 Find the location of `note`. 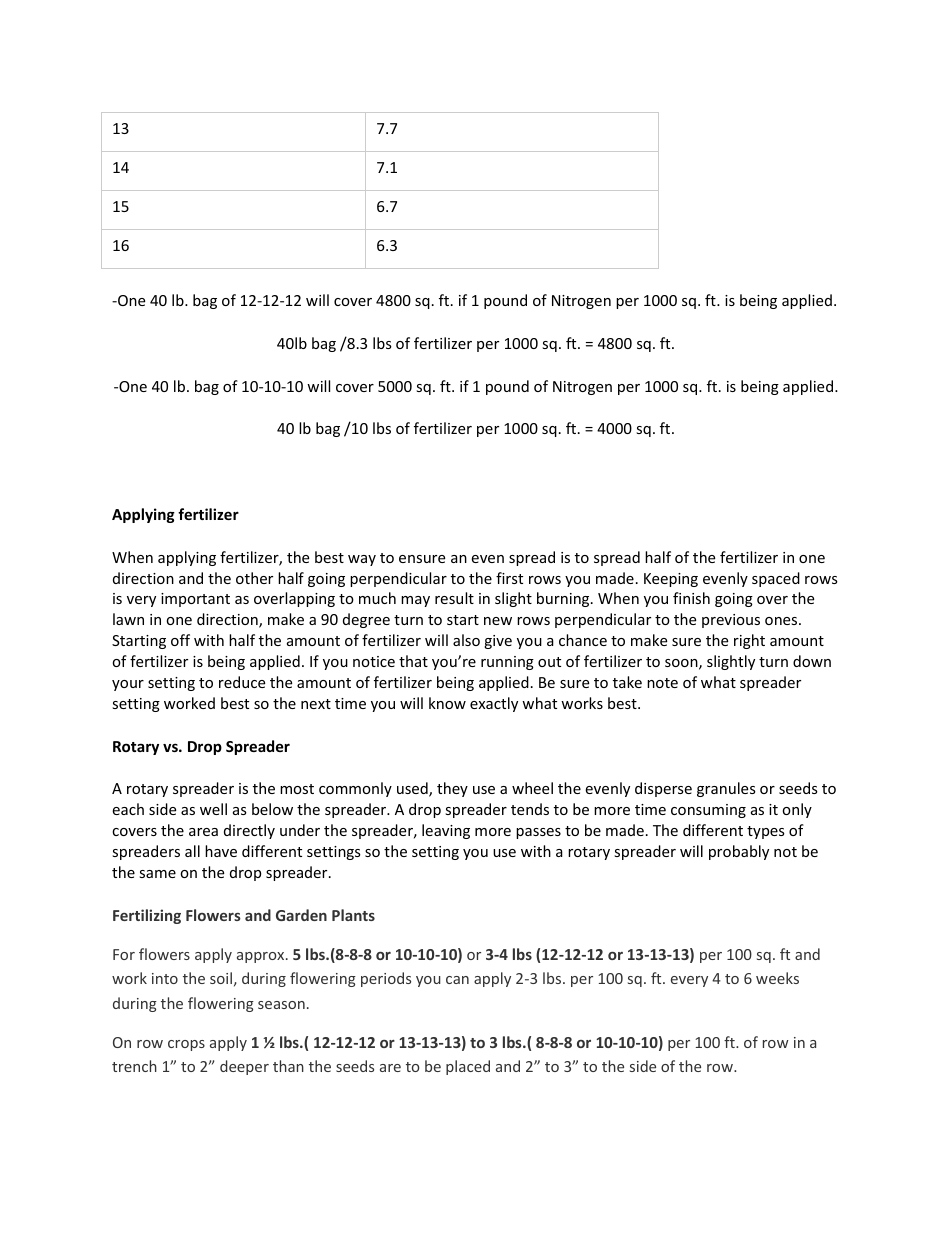

note is located at coordinates (662, 683).
